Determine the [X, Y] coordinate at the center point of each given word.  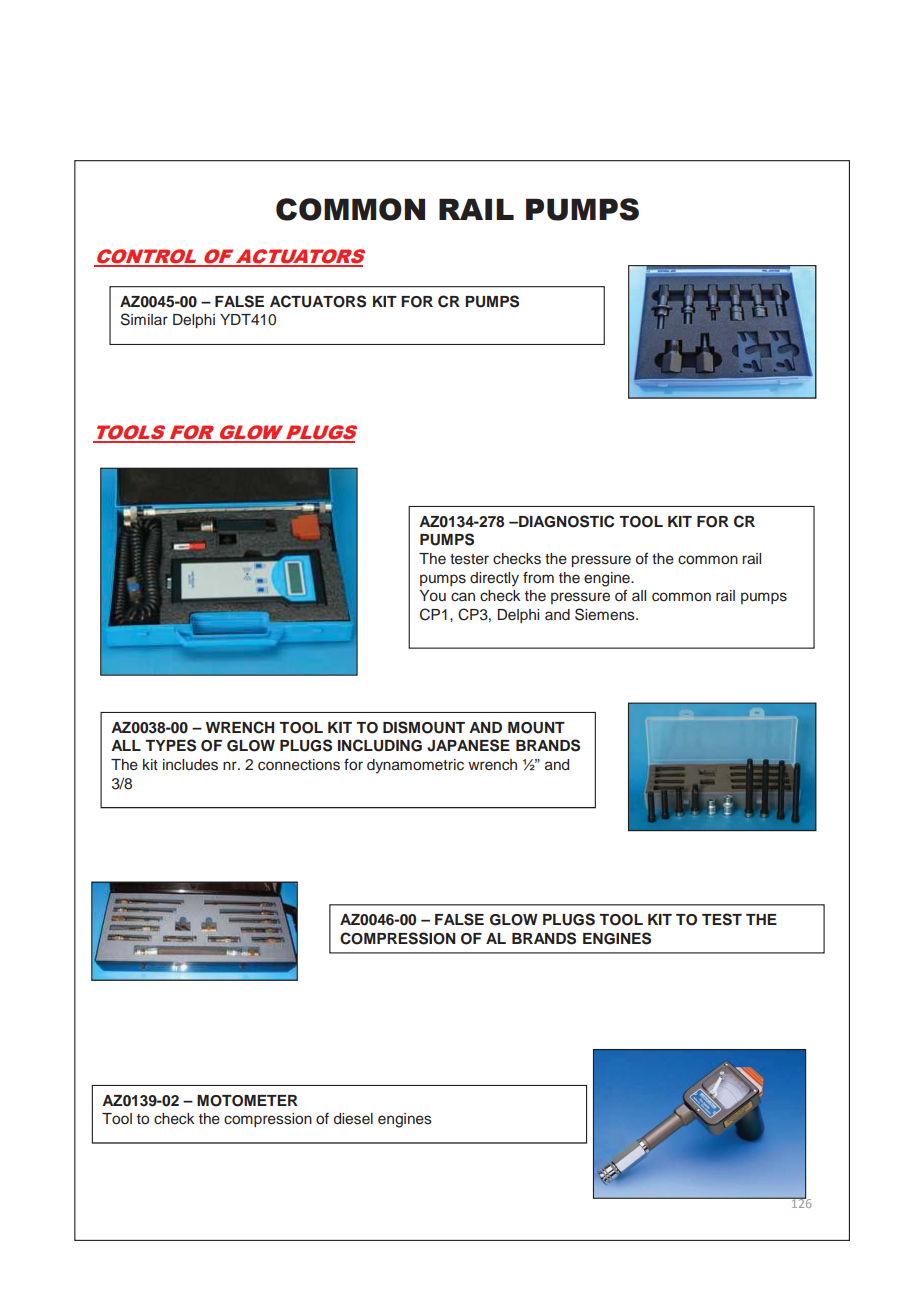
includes [190, 765]
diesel [353, 1119]
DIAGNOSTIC [565, 521]
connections [299, 765]
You [433, 596]
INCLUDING [380, 745]
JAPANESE [468, 745]
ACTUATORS [318, 301]
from [538, 577]
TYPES [170, 745]
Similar [144, 319]
